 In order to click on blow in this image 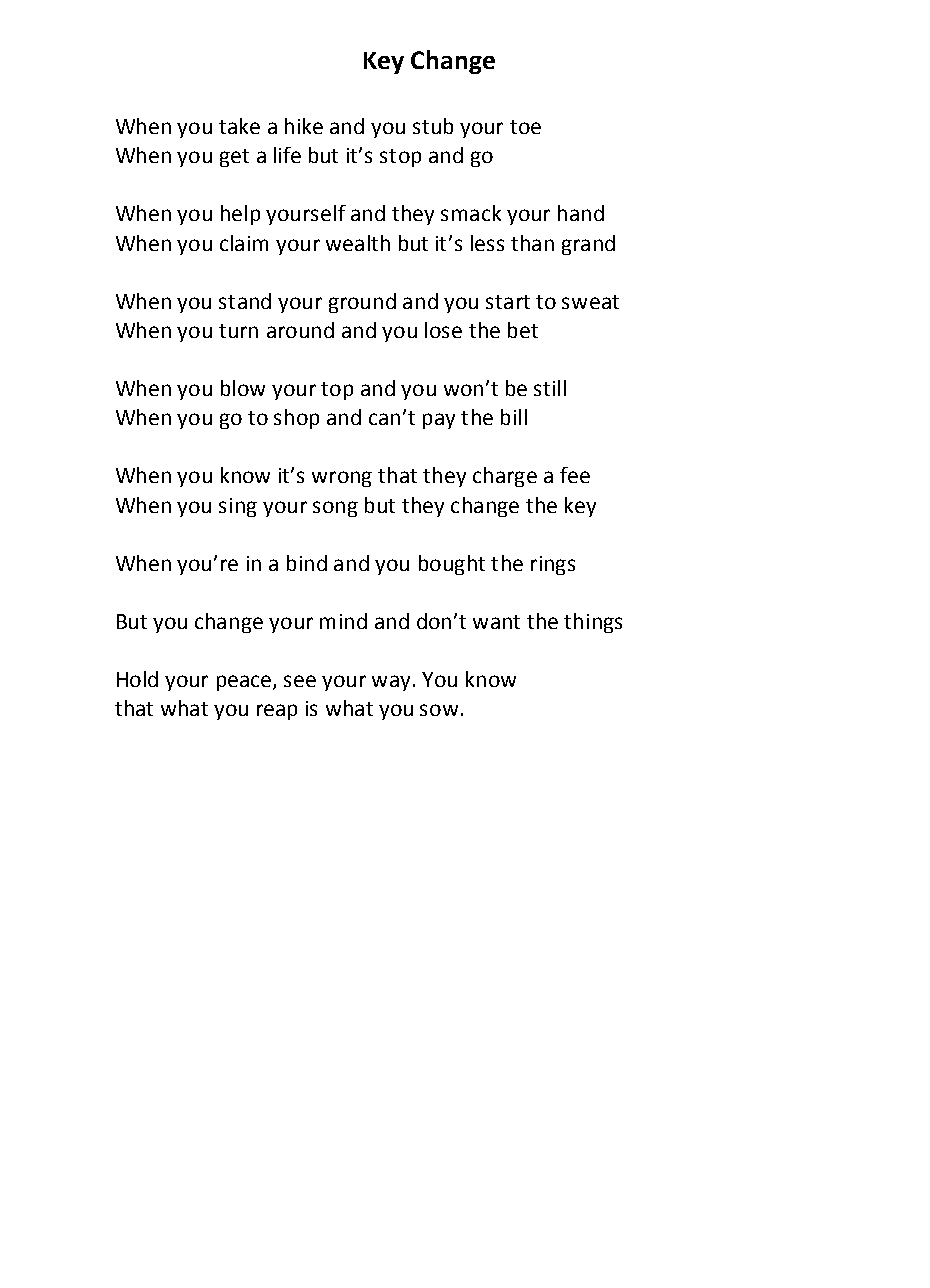, I will do `click(243, 388)`.
